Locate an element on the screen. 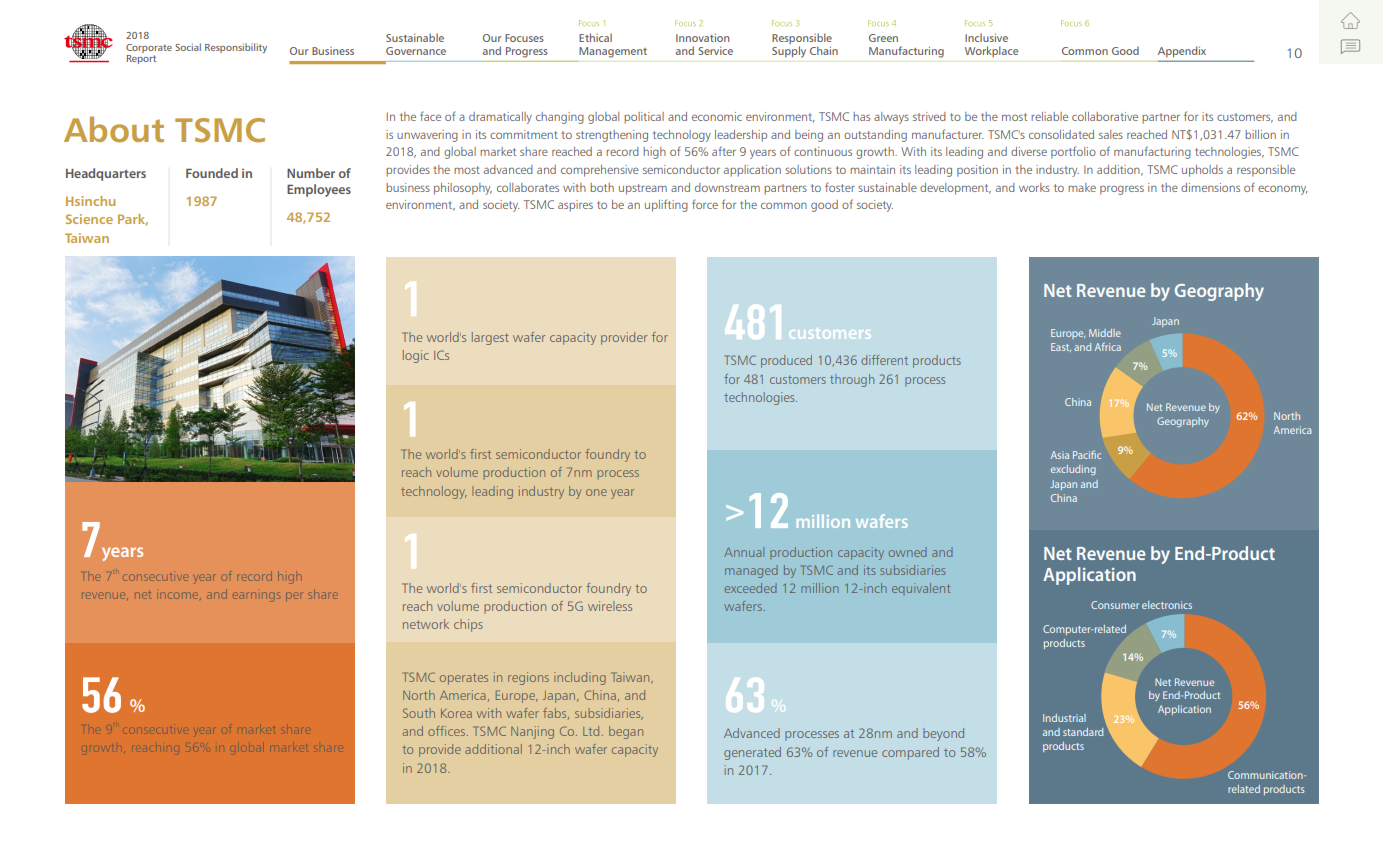  logic is located at coordinates (416, 356).
